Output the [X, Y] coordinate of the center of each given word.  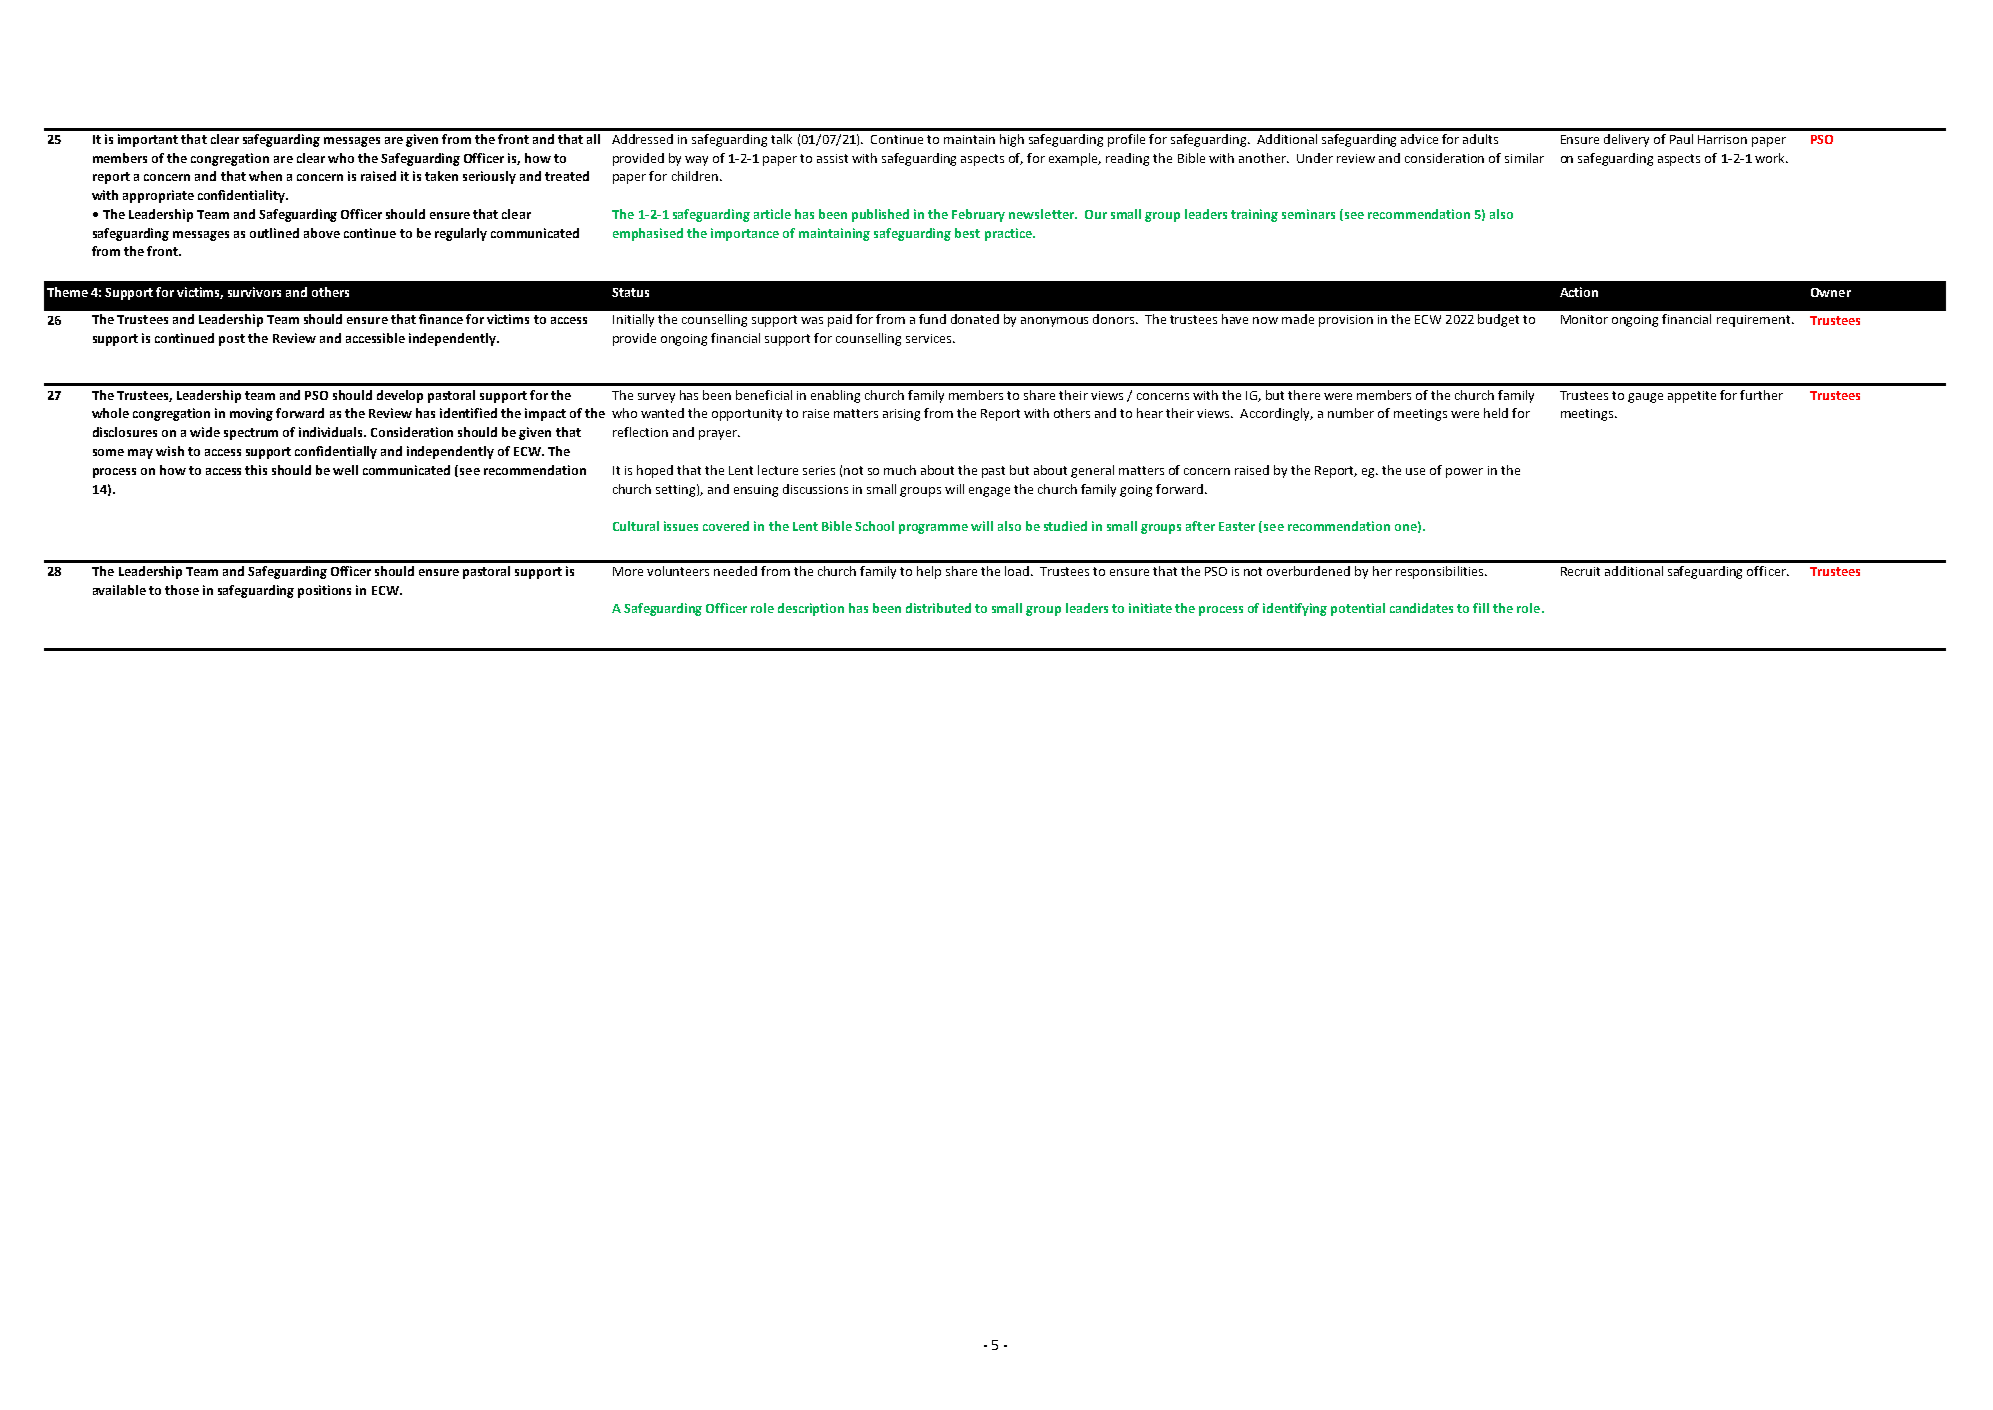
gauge [1645, 398]
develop [400, 396]
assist [832, 158]
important [148, 140]
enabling [835, 396]
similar [1524, 158]
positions [324, 591]
